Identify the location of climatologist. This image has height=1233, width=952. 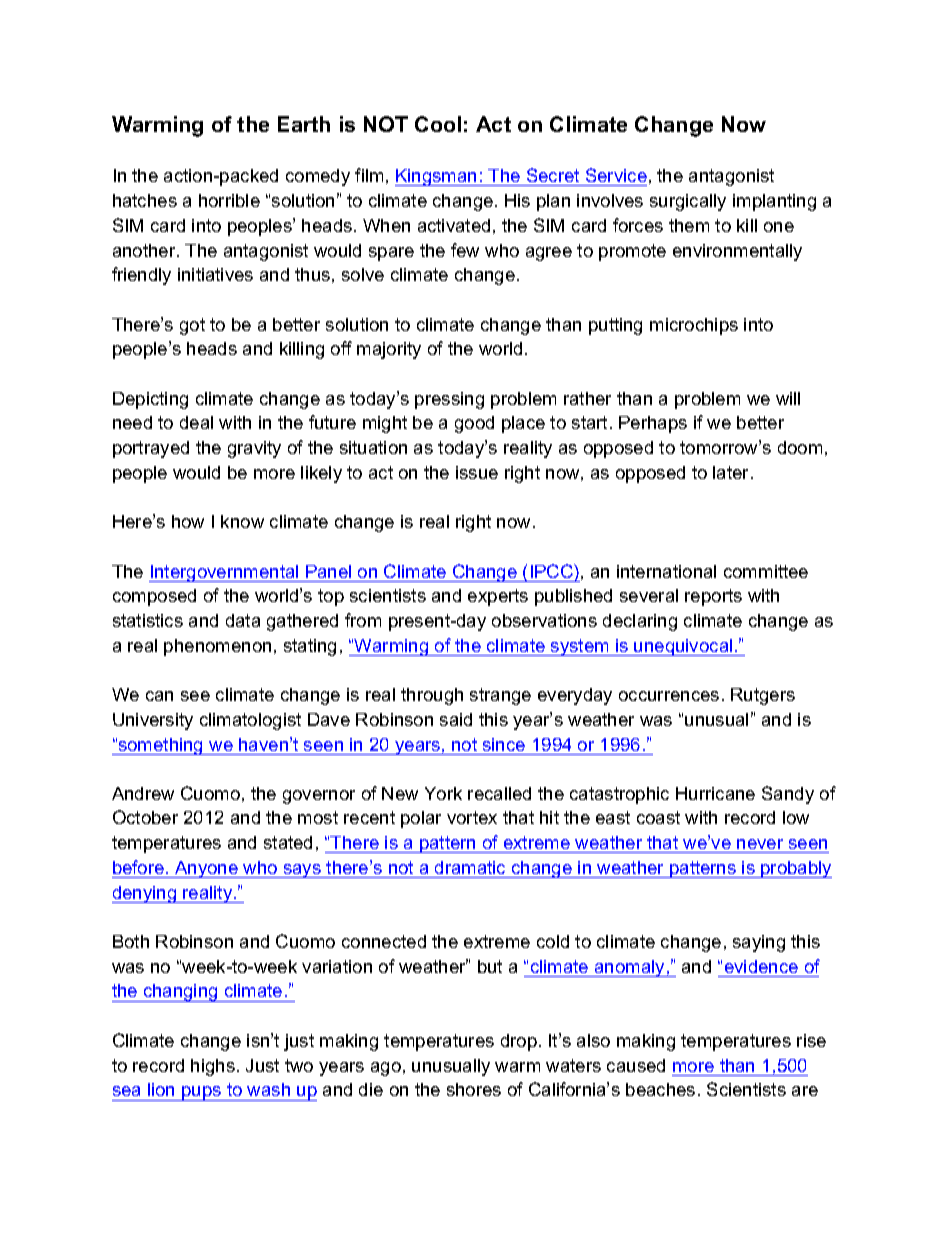
(250, 721).
